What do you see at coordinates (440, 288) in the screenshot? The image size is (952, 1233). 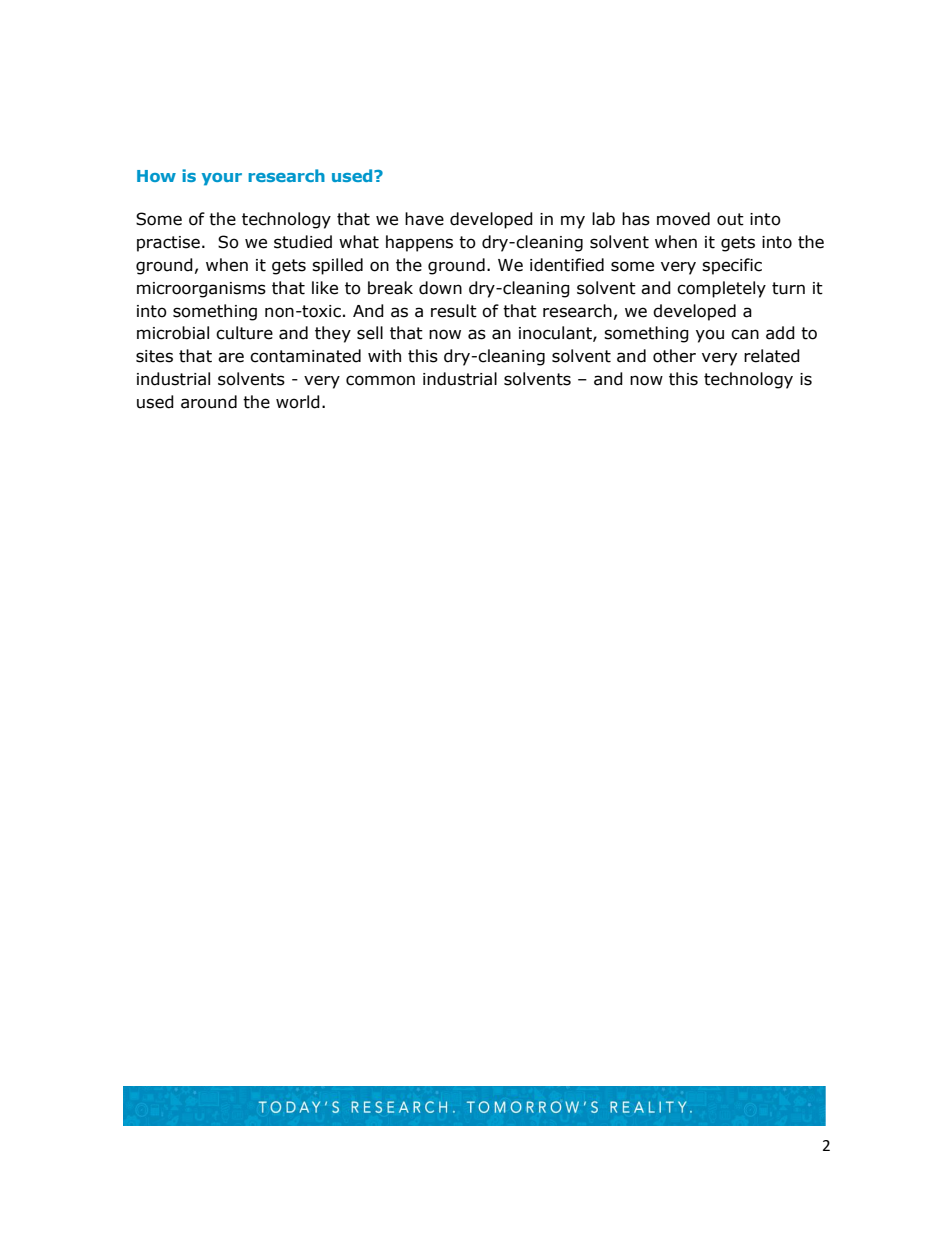 I see `down` at bounding box center [440, 288].
